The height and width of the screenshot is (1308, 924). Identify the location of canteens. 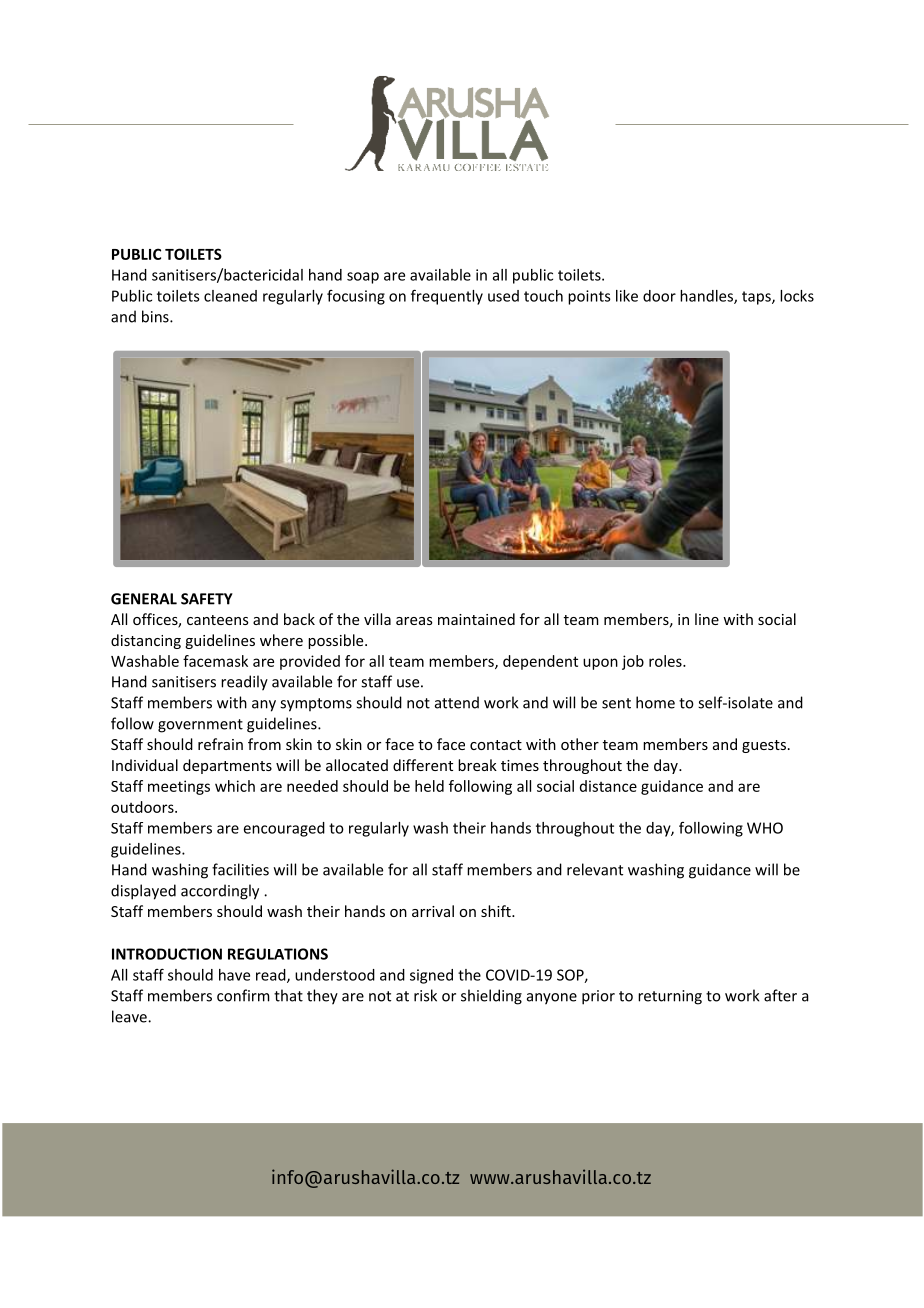
(218, 620).
